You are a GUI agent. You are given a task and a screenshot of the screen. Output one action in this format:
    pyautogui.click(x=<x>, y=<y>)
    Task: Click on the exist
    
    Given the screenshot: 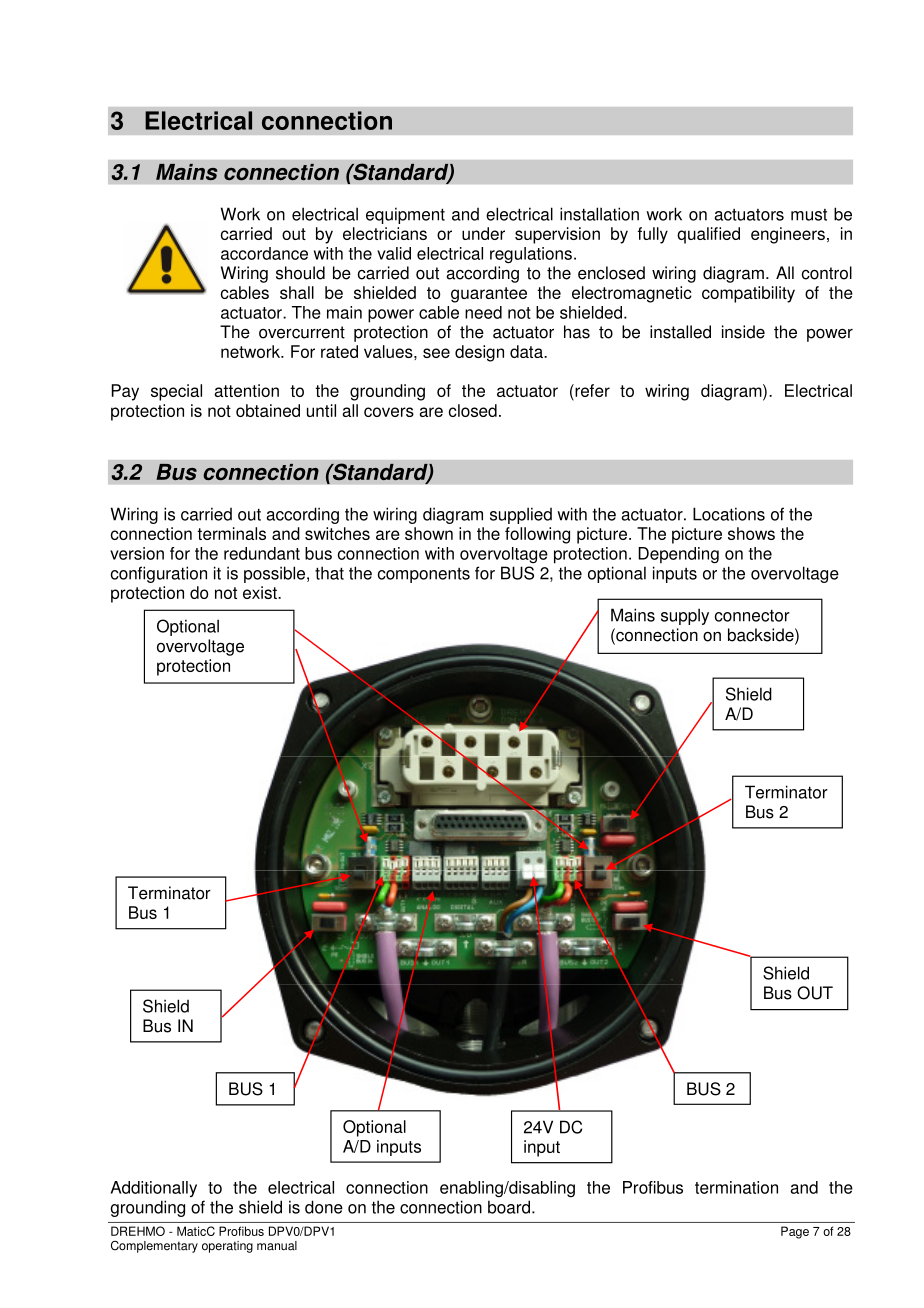 What is the action you would take?
    pyautogui.click(x=261, y=592)
